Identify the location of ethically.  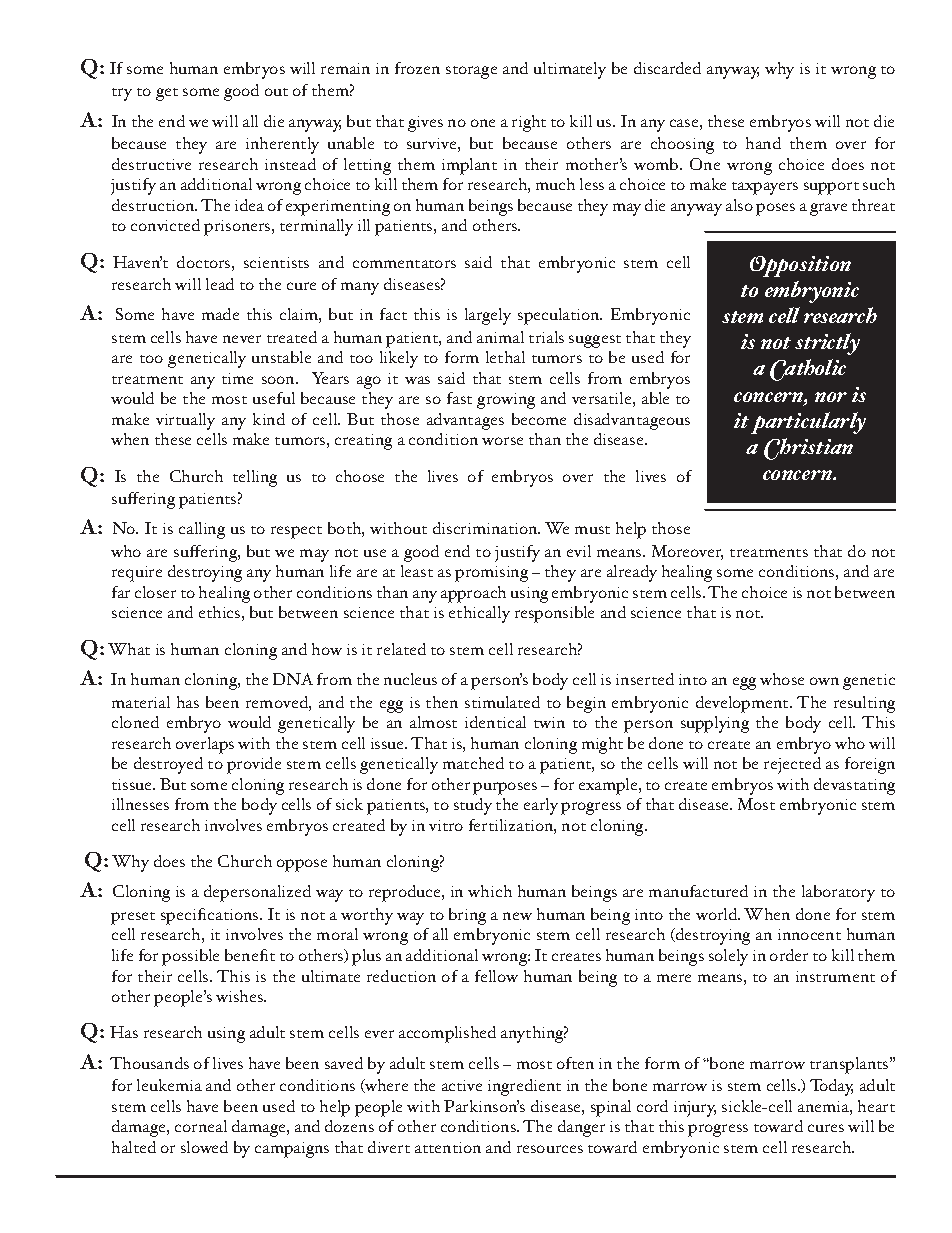
(479, 614).
